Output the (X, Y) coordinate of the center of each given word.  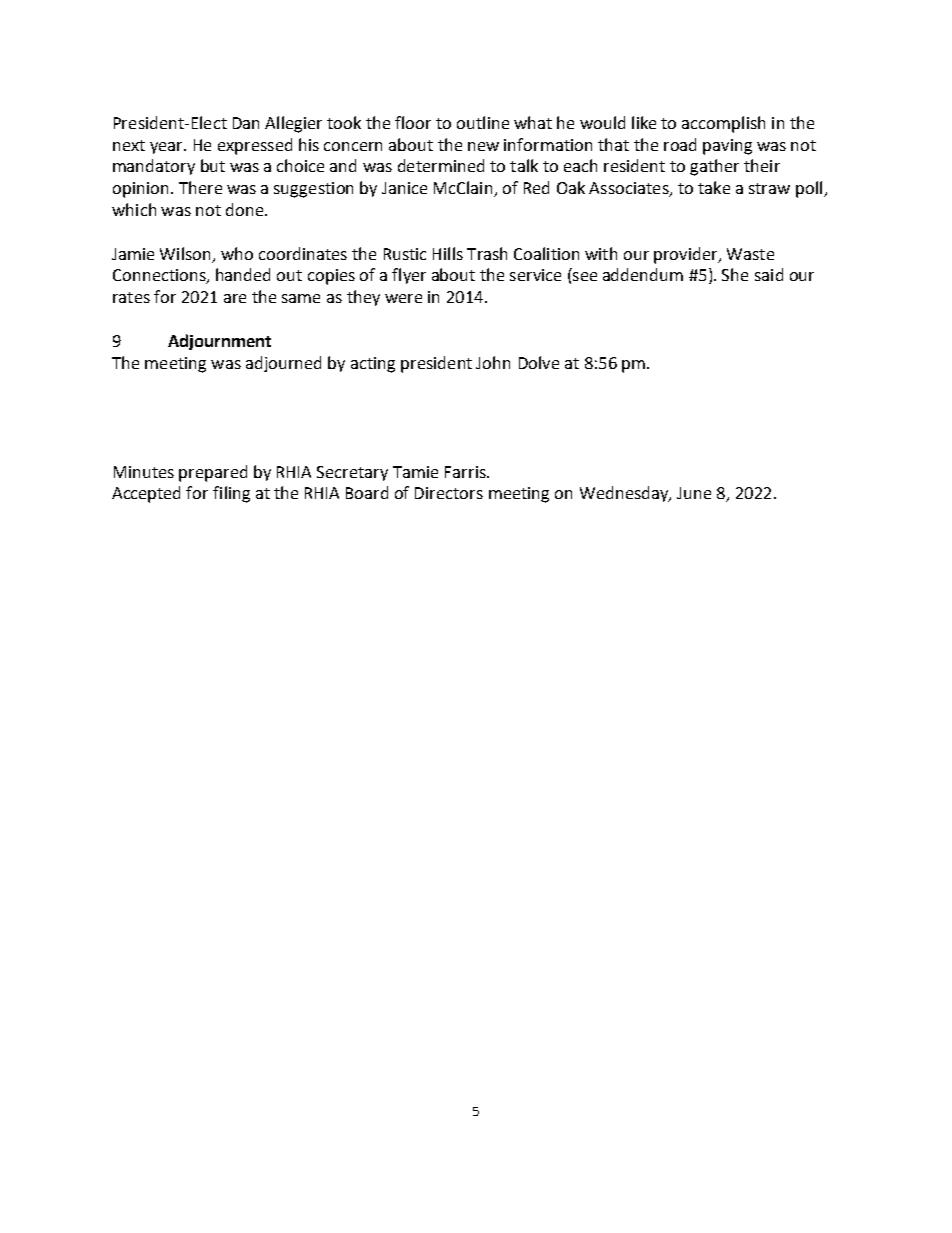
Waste (750, 254)
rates (131, 297)
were (403, 298)
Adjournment (219, 342)
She (735, 274)
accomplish (723, 124)
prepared (213, 473)
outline (483, 122)
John (493, 362)
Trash (487, 253)
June (694, 493)
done (246, 209)
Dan (246, 123)
